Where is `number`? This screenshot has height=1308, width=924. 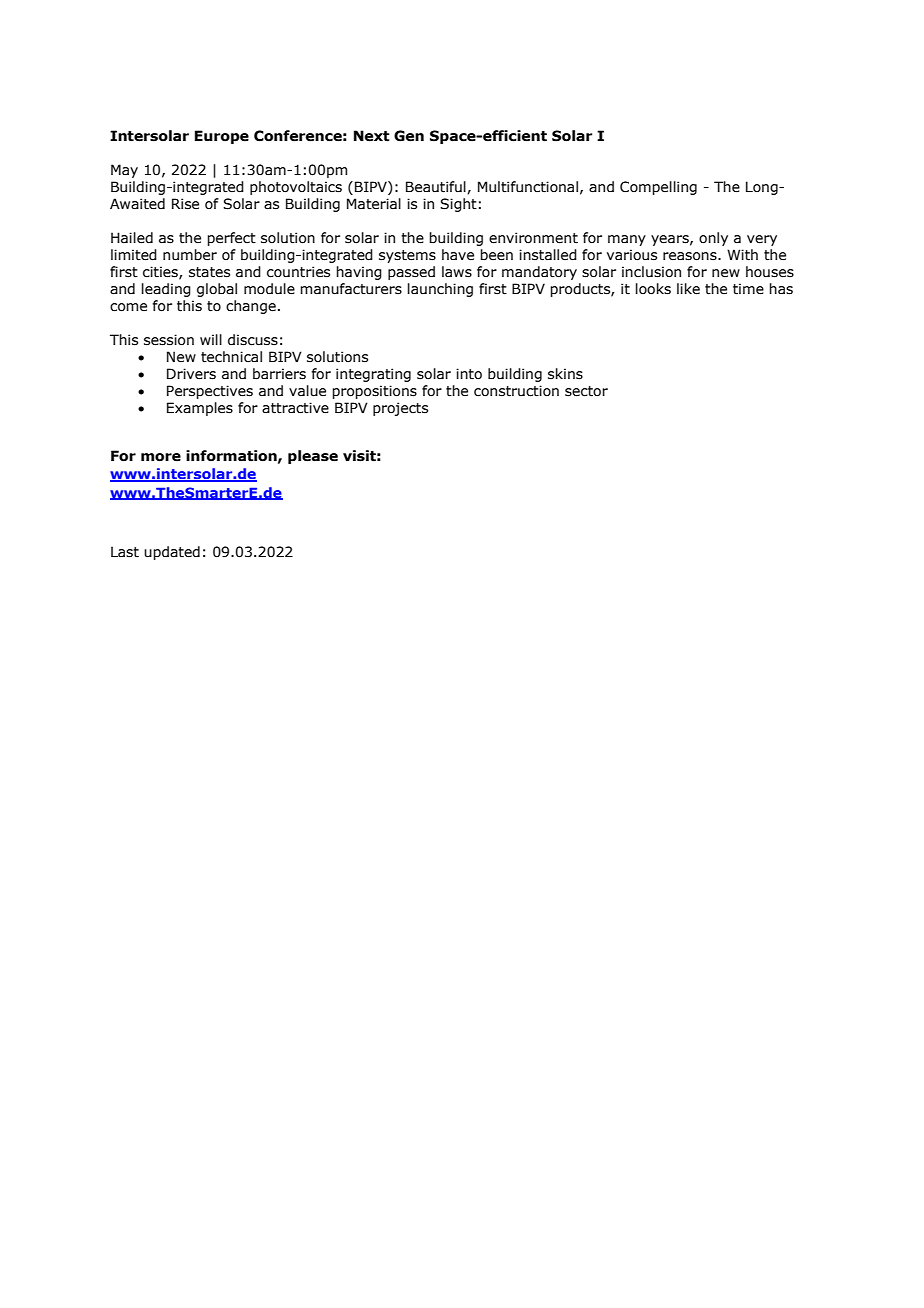
number is located at coordinates (190, 255).
